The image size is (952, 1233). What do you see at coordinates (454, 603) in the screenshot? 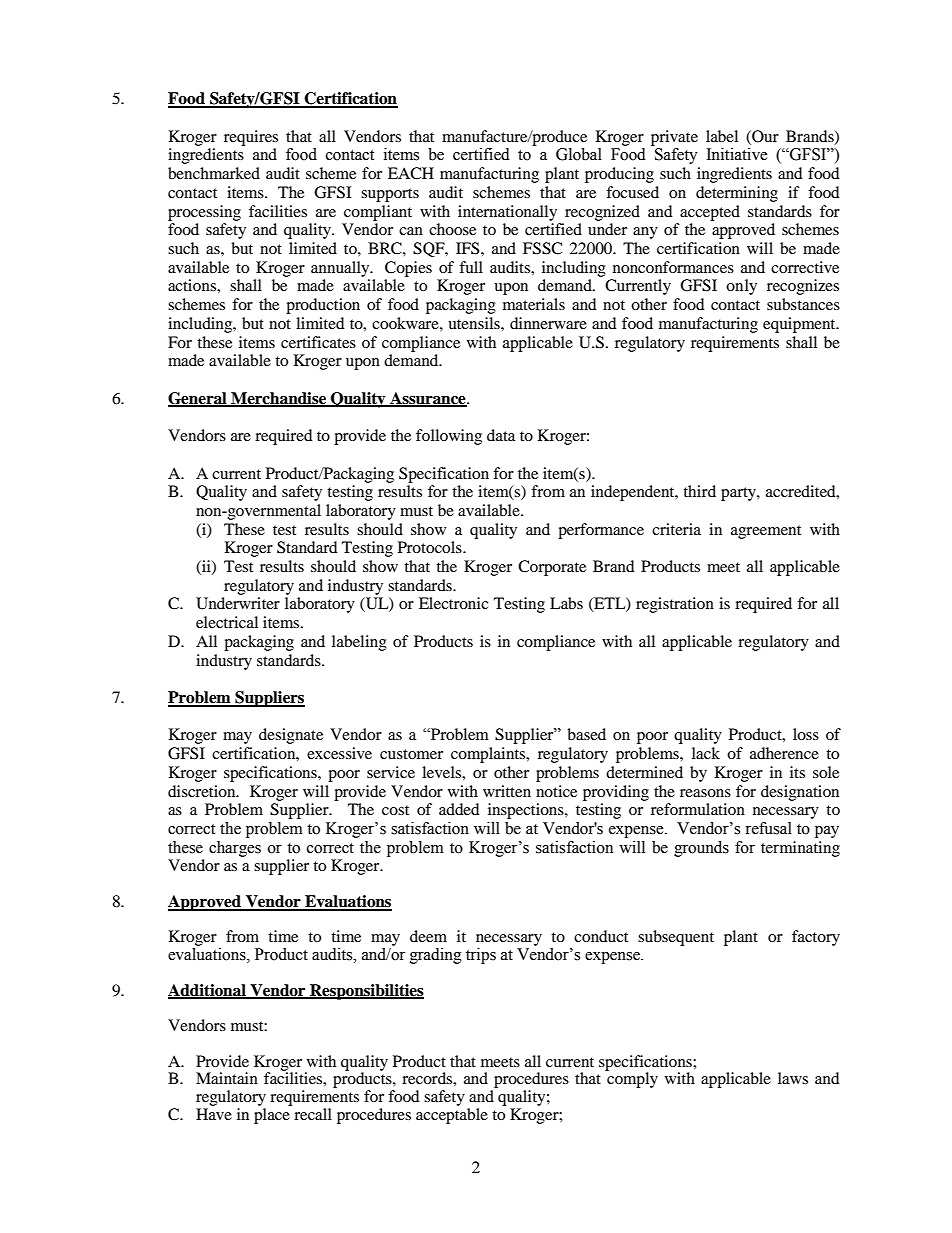
I see `Electronic` at bounding box center [454, 603].
